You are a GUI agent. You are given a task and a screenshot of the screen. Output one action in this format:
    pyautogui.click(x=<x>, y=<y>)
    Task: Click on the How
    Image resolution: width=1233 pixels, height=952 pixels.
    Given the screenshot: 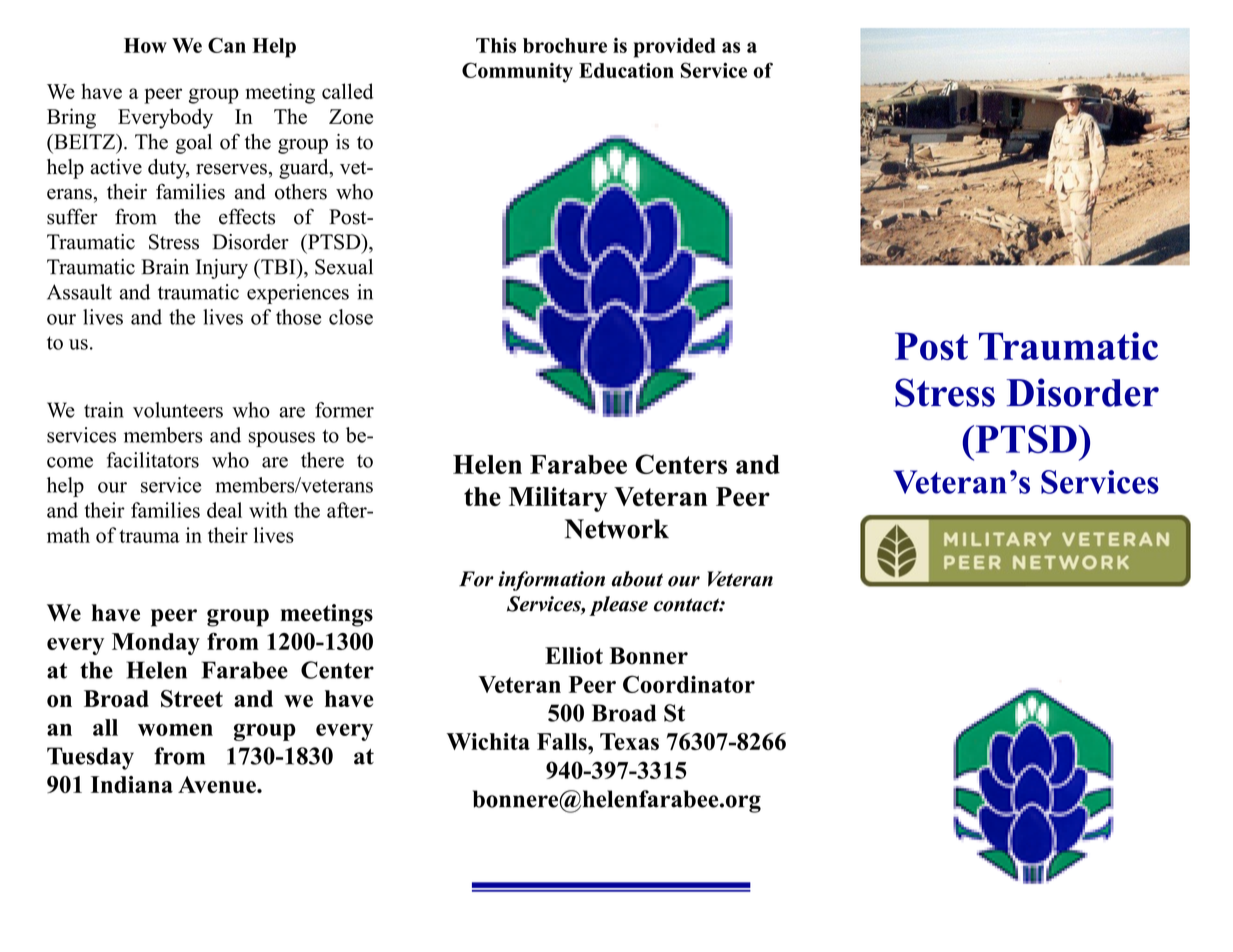 What is the action you would take?
    pyautogui.click(x=145, y=45)
